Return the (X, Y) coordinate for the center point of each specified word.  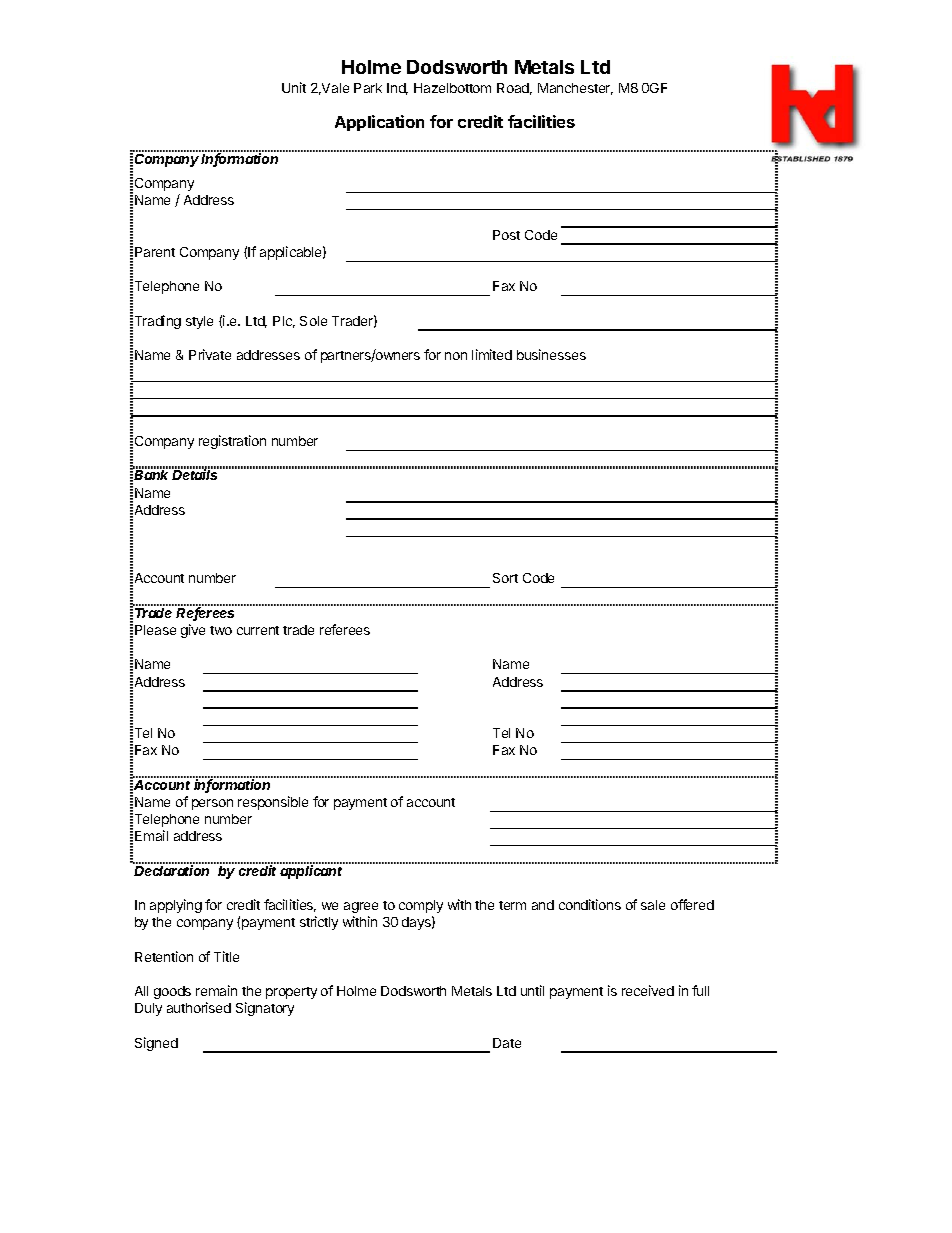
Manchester (575, 89)
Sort (505, 578)
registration (232, 442)
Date (507, 1043)
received (648, 990)
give (193, 631)
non (456, 356)
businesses (551, 354)
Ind (397, 89)
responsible (273, 803)
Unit (294, 87)
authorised (199, 1007)
